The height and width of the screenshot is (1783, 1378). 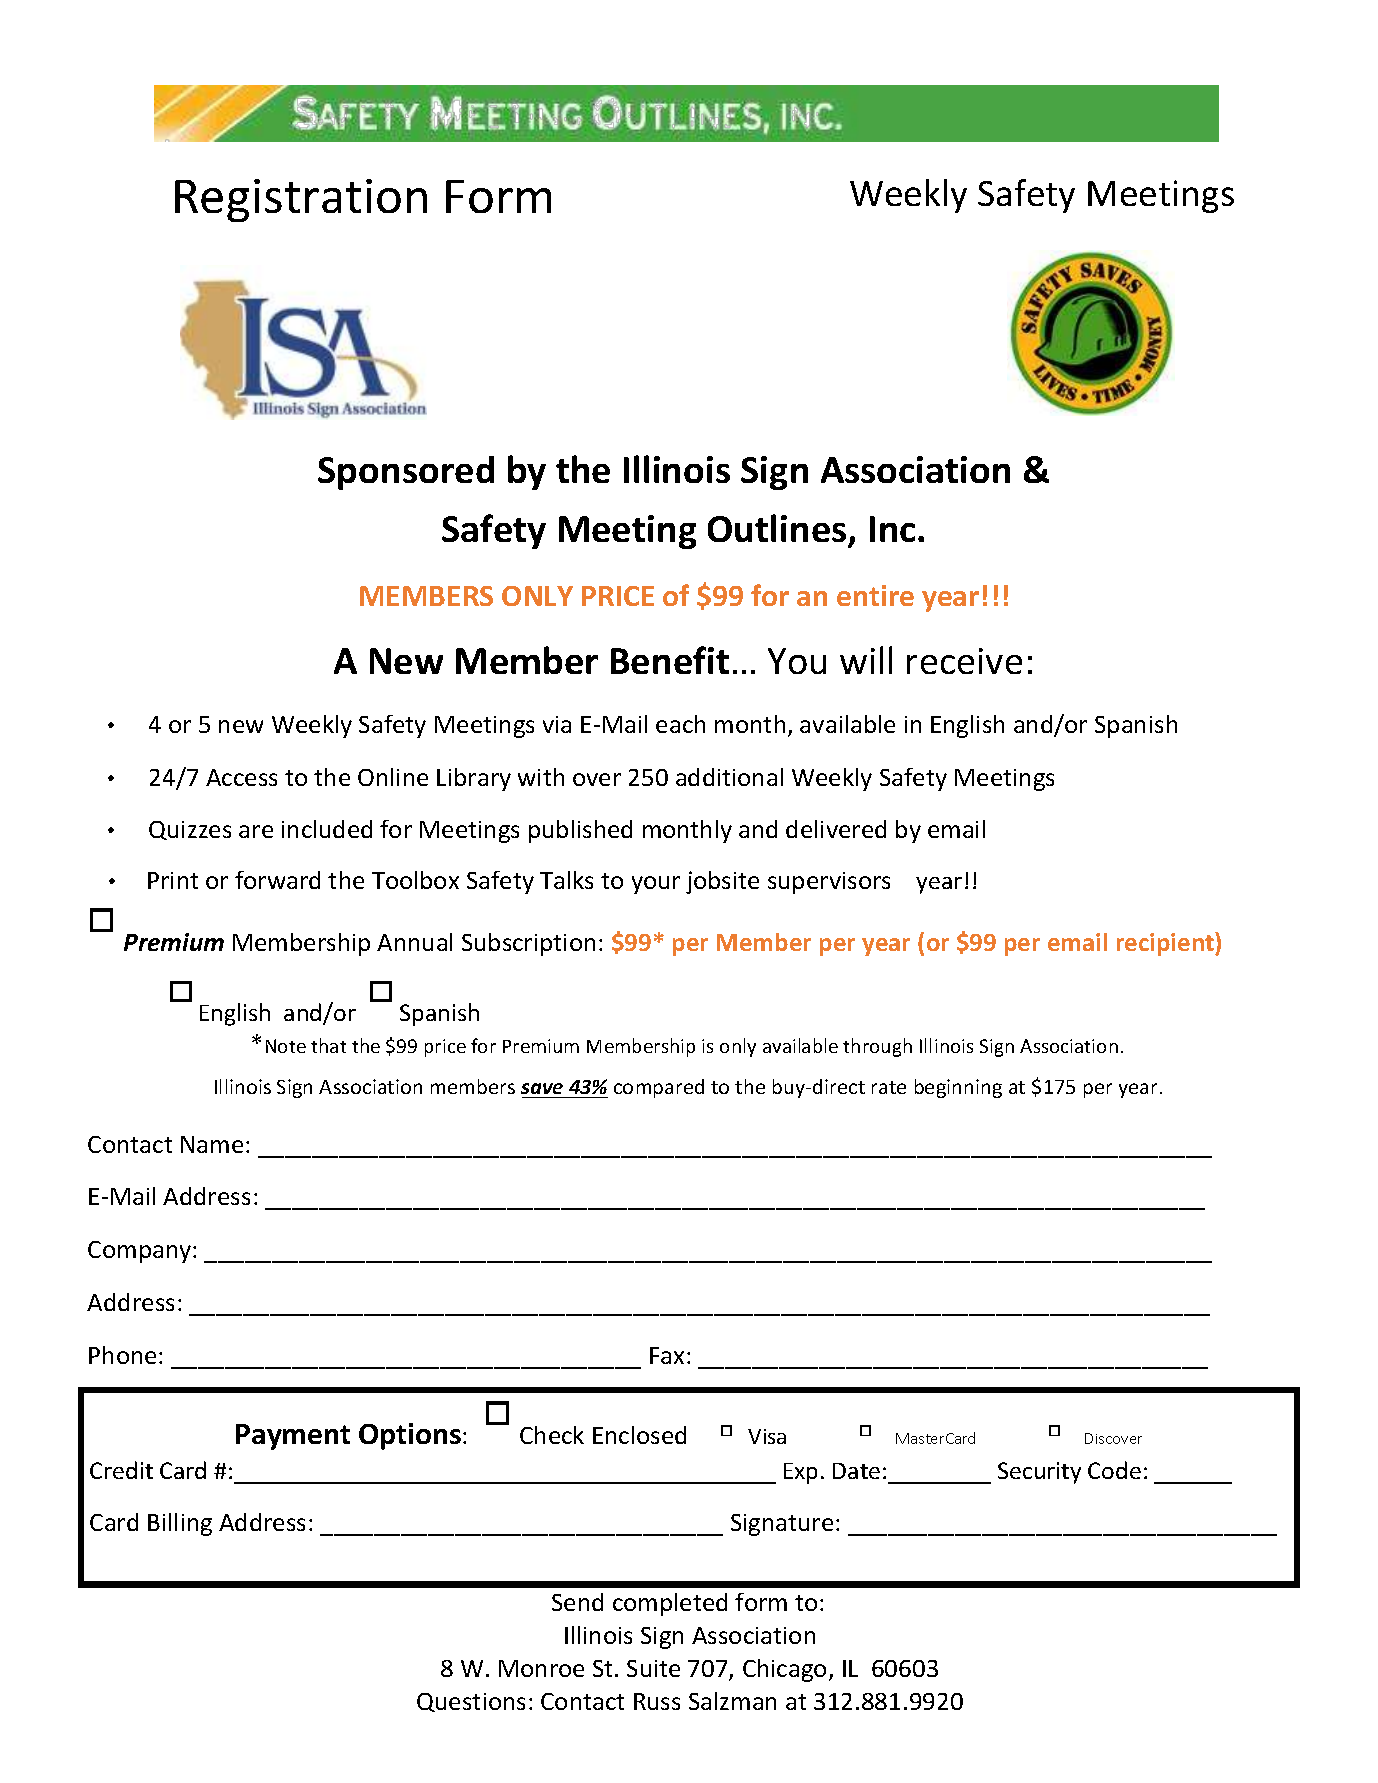 I want to click on through, so click(x=877, y=1047).
